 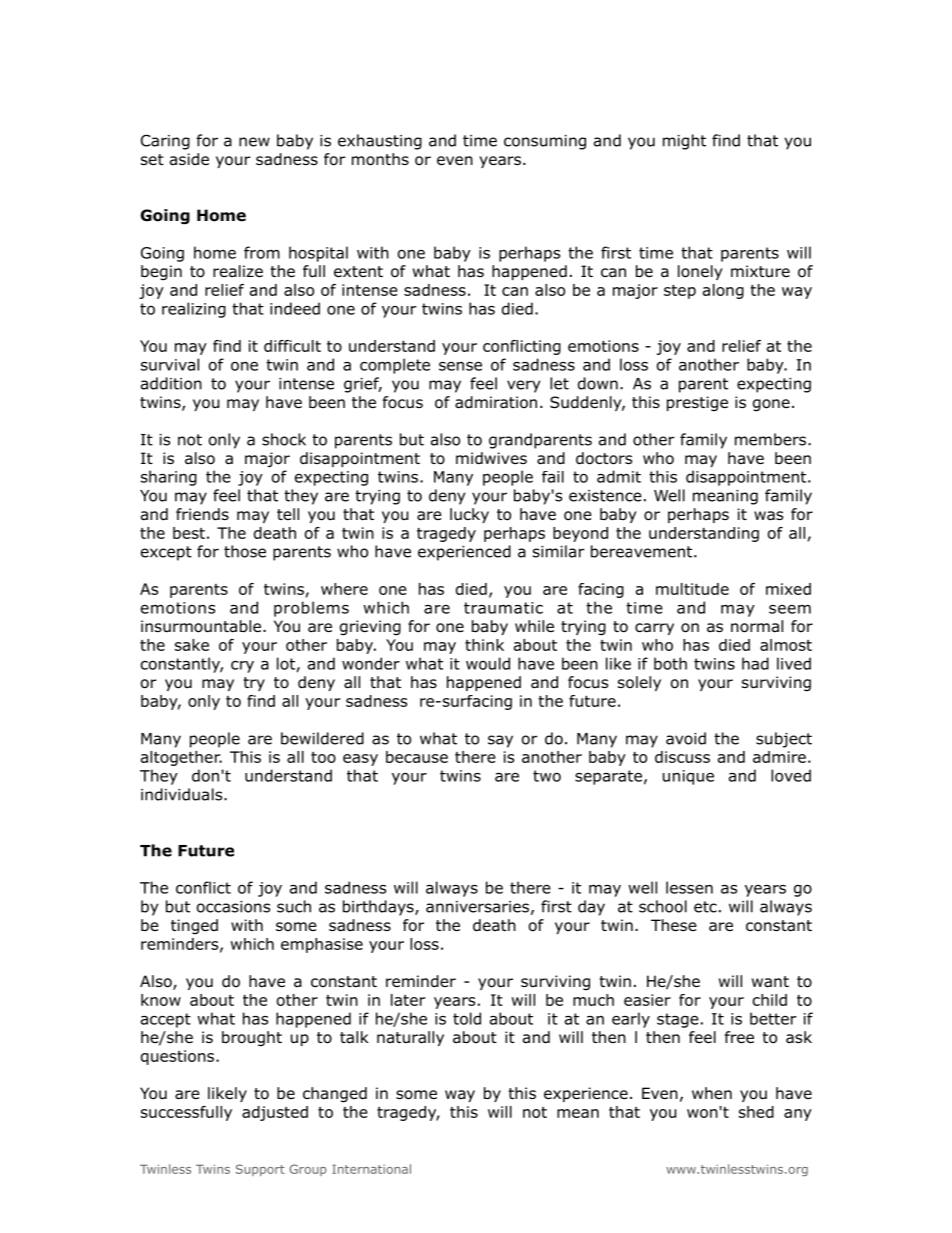 I want to click on had, so click(x=755, y=663).
